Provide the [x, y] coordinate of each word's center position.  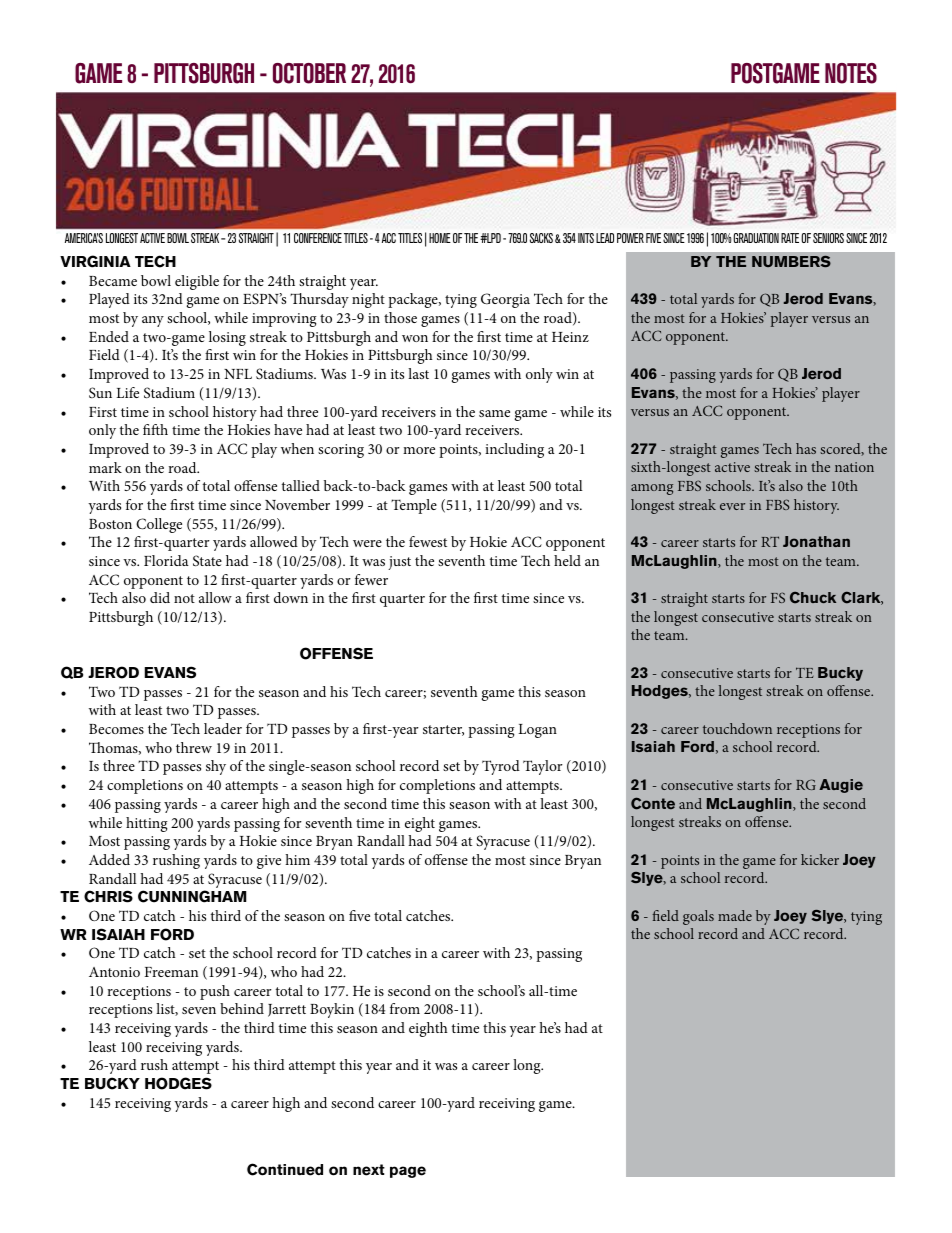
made [735, 915]
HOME [440, 238]
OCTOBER [309, 73]
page [408, 1172]
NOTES [851, 73]
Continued [285, 1169]
